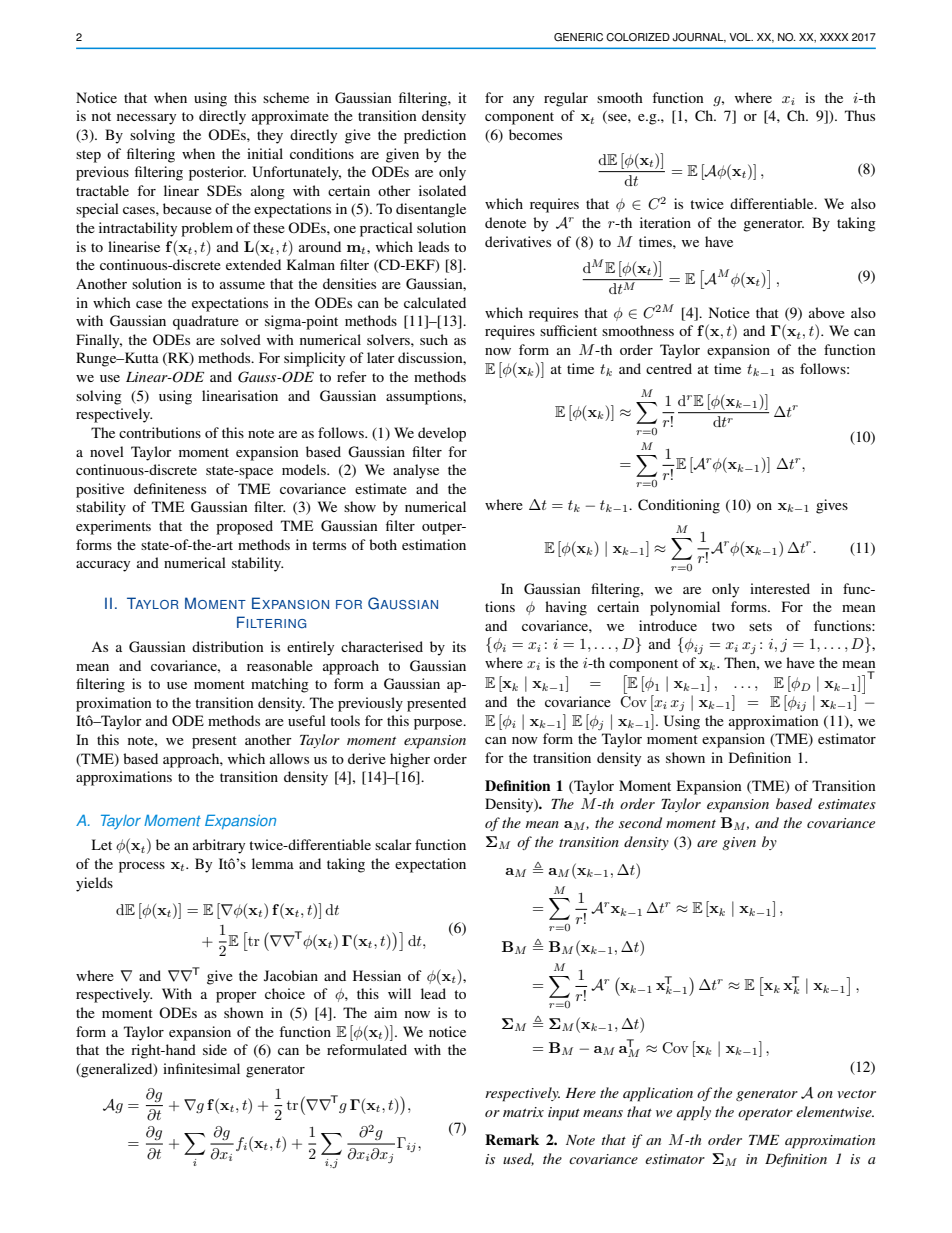 The image size is (952, 1233). What do you see at coordinates (146, 119) in the screenshot?
I see `necessary` at bounding box center [146, 119].
